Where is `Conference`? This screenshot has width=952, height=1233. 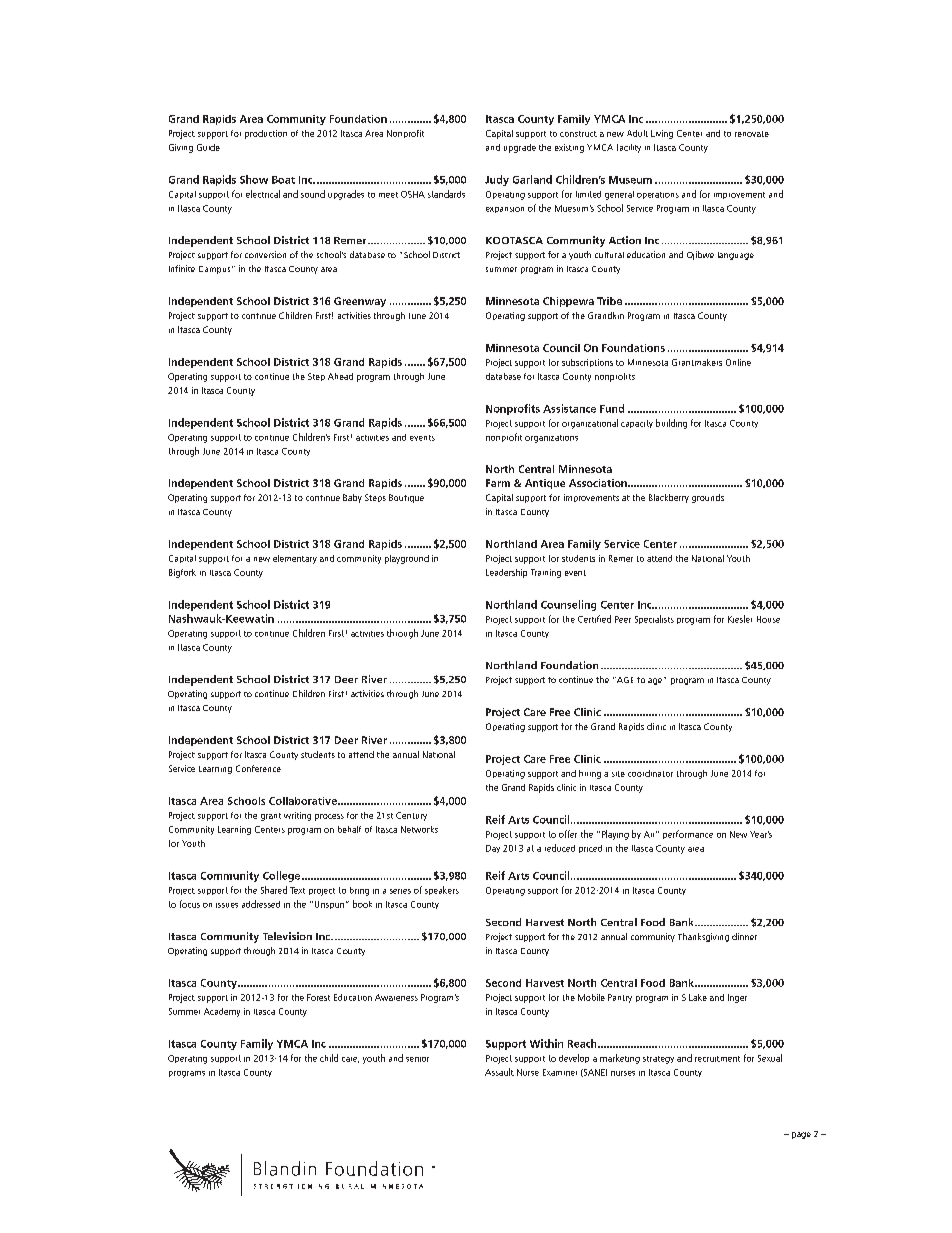 Conference is located at coordinates (258, 768).
